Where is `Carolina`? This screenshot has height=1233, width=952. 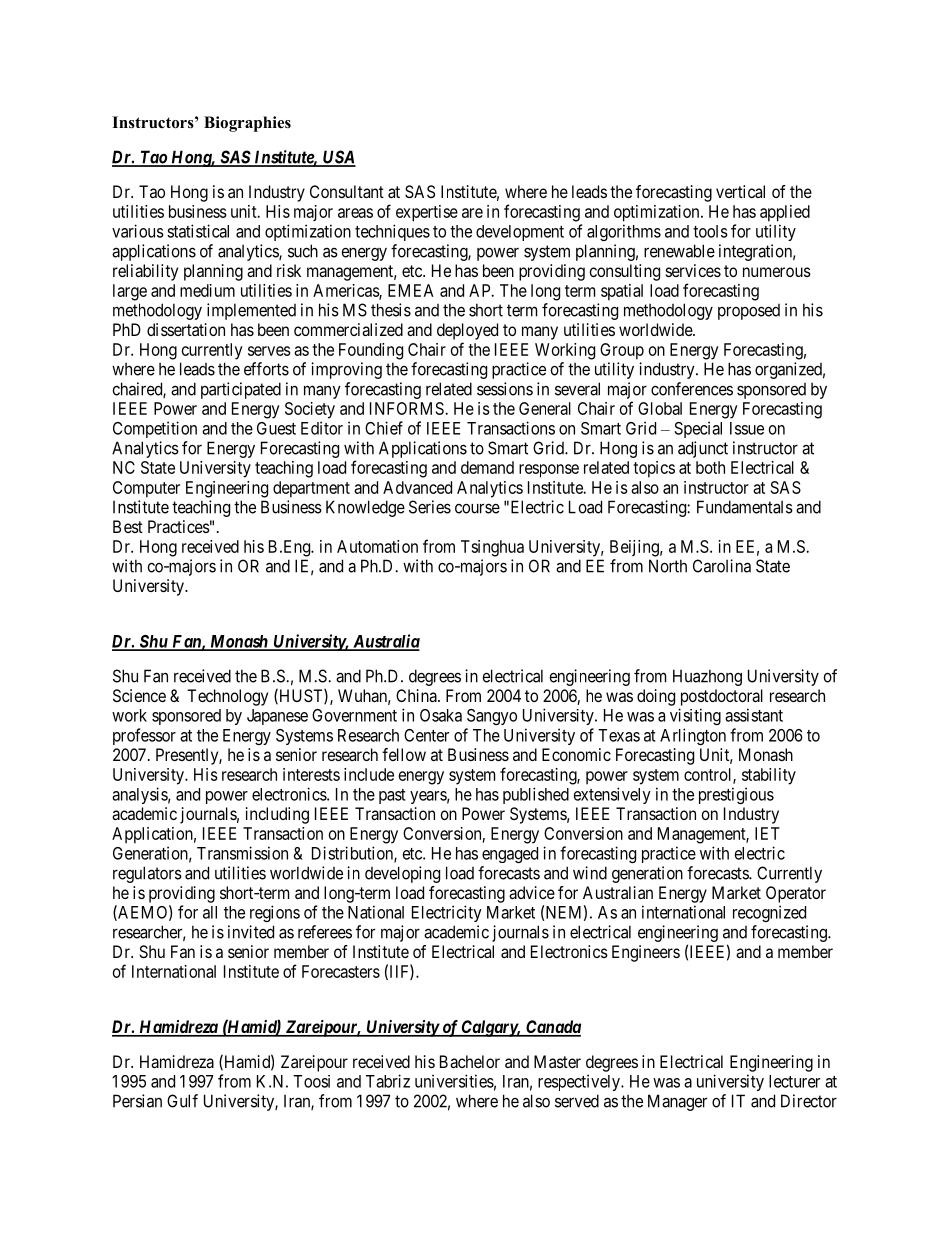 Carolina is located at coordinates (722, 566).
